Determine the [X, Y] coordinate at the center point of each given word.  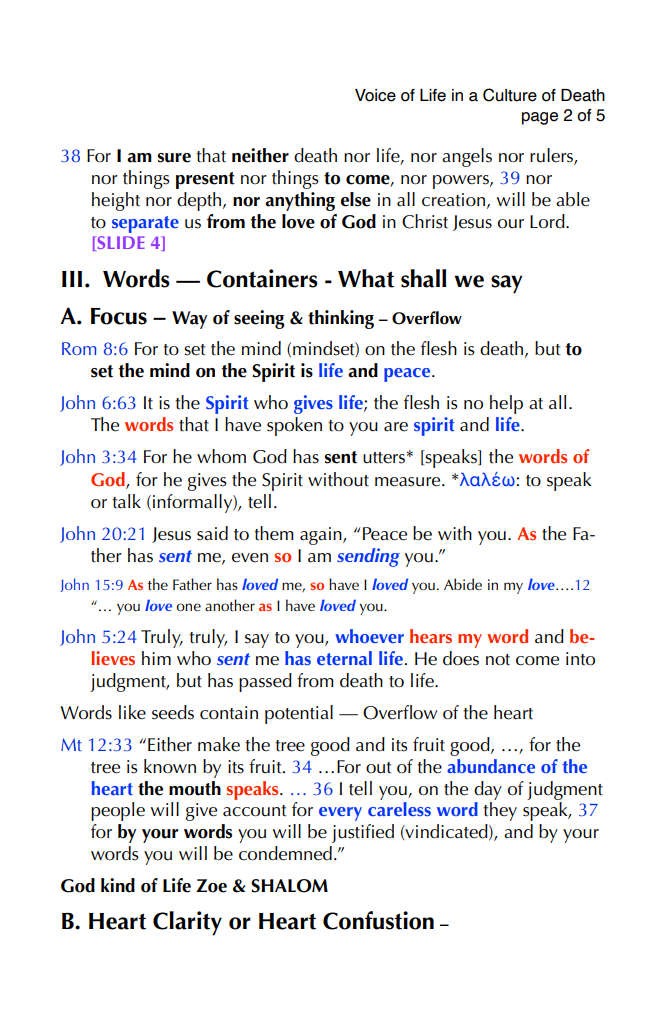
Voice [375, 95]
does [461, 658]
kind [118, 885]
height [116, 201]
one [188, 607]
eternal [344, 658]
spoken [294, 426]
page [540, 118]
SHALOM [289, 886]
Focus [119, 316]
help [506, 404]
